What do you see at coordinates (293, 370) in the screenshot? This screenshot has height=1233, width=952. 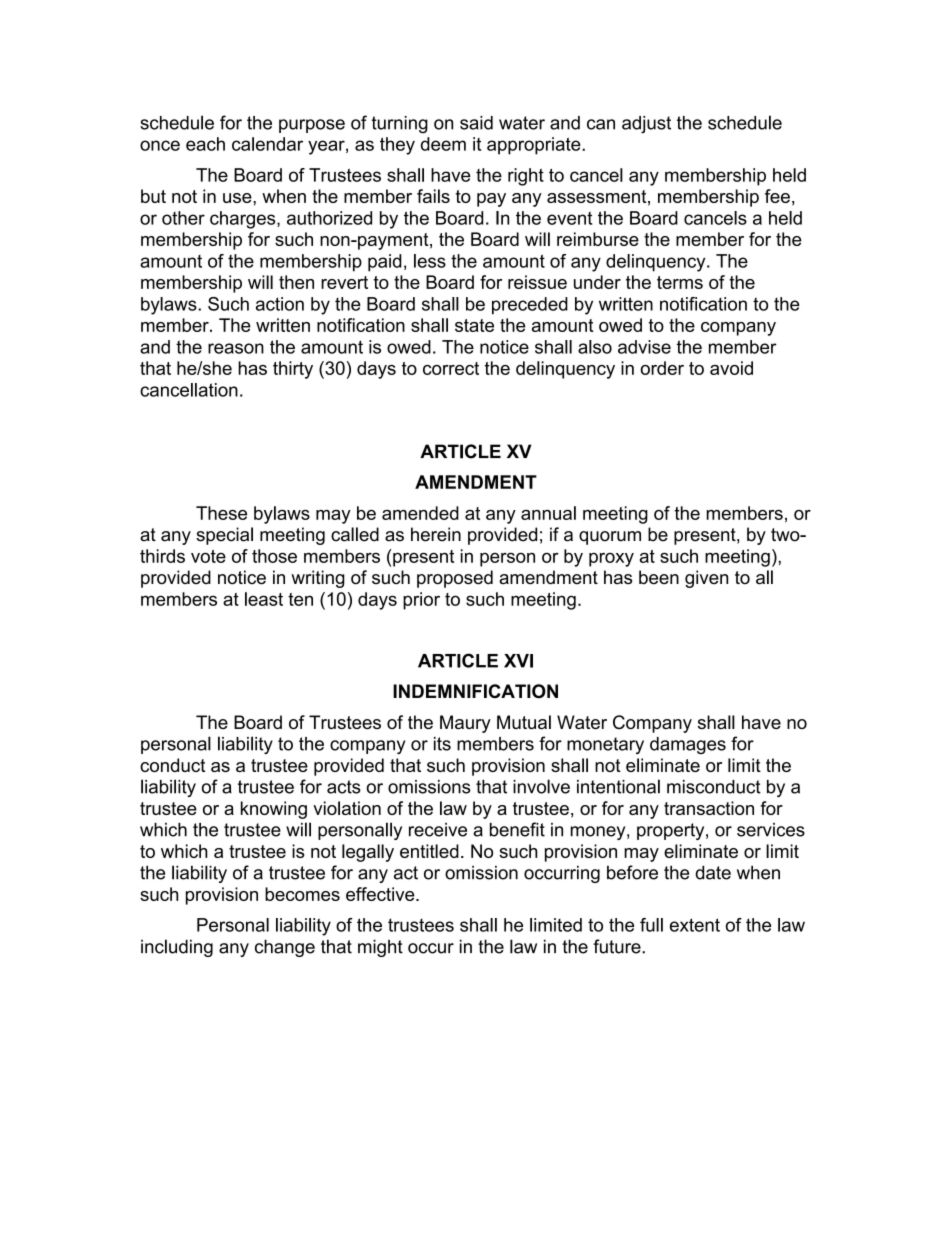 I see `thirty` at bounding box center [293, 370].
